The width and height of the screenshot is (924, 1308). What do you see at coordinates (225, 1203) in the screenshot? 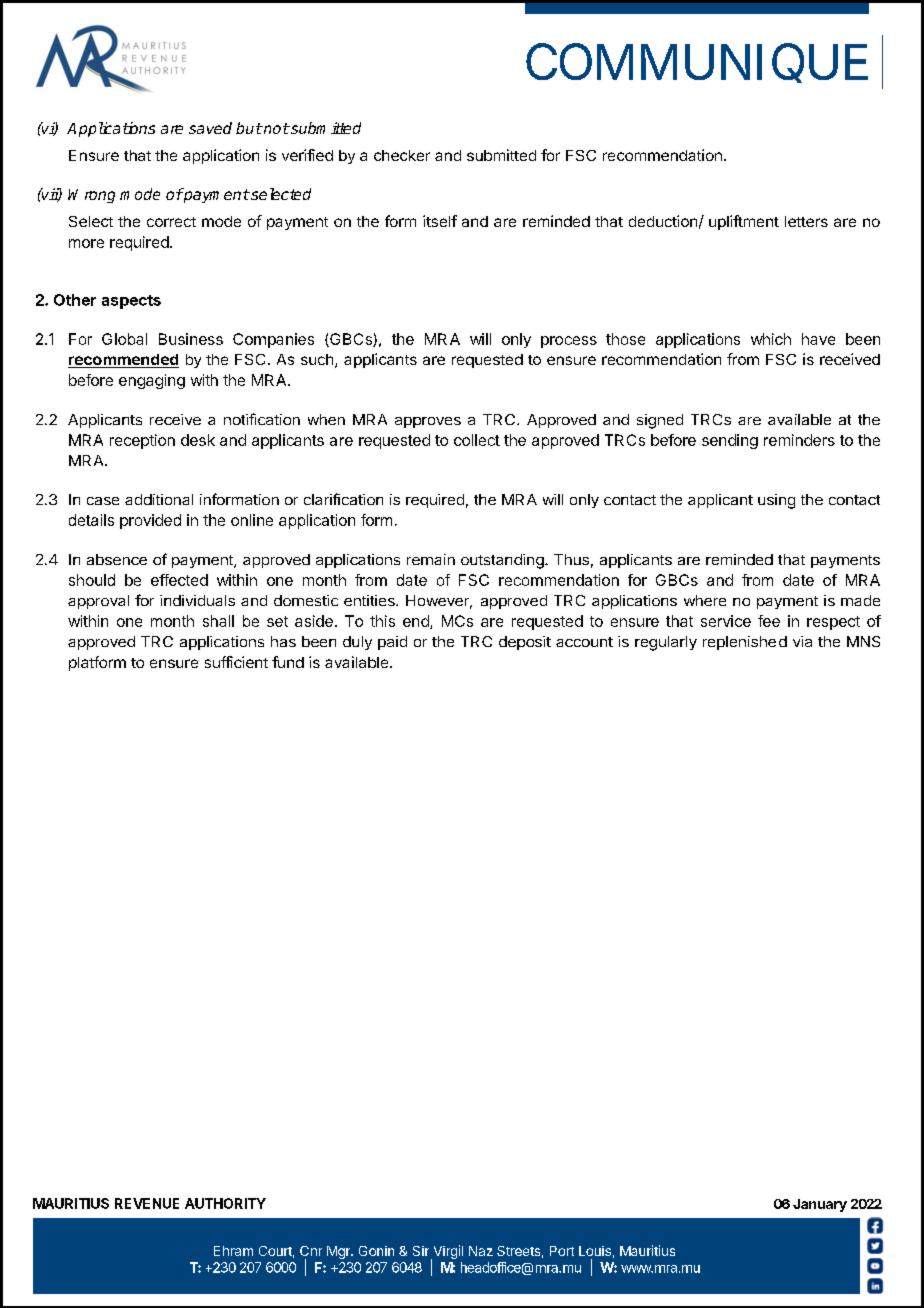
I see `AUTHORITY` at bounding box center [225, 1203].
